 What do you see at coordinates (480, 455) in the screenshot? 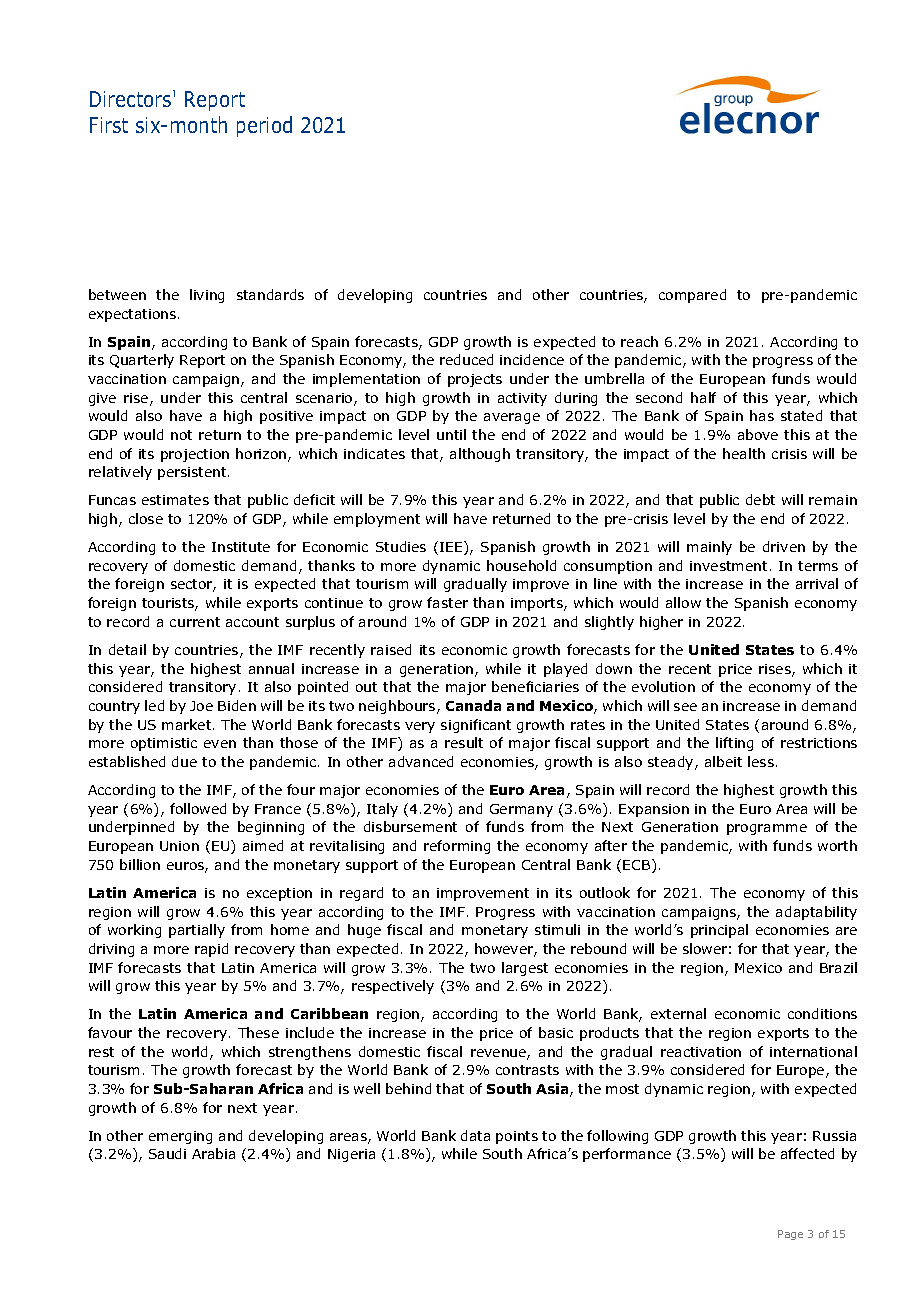
I see `although` at bounding box center [480, 455].
